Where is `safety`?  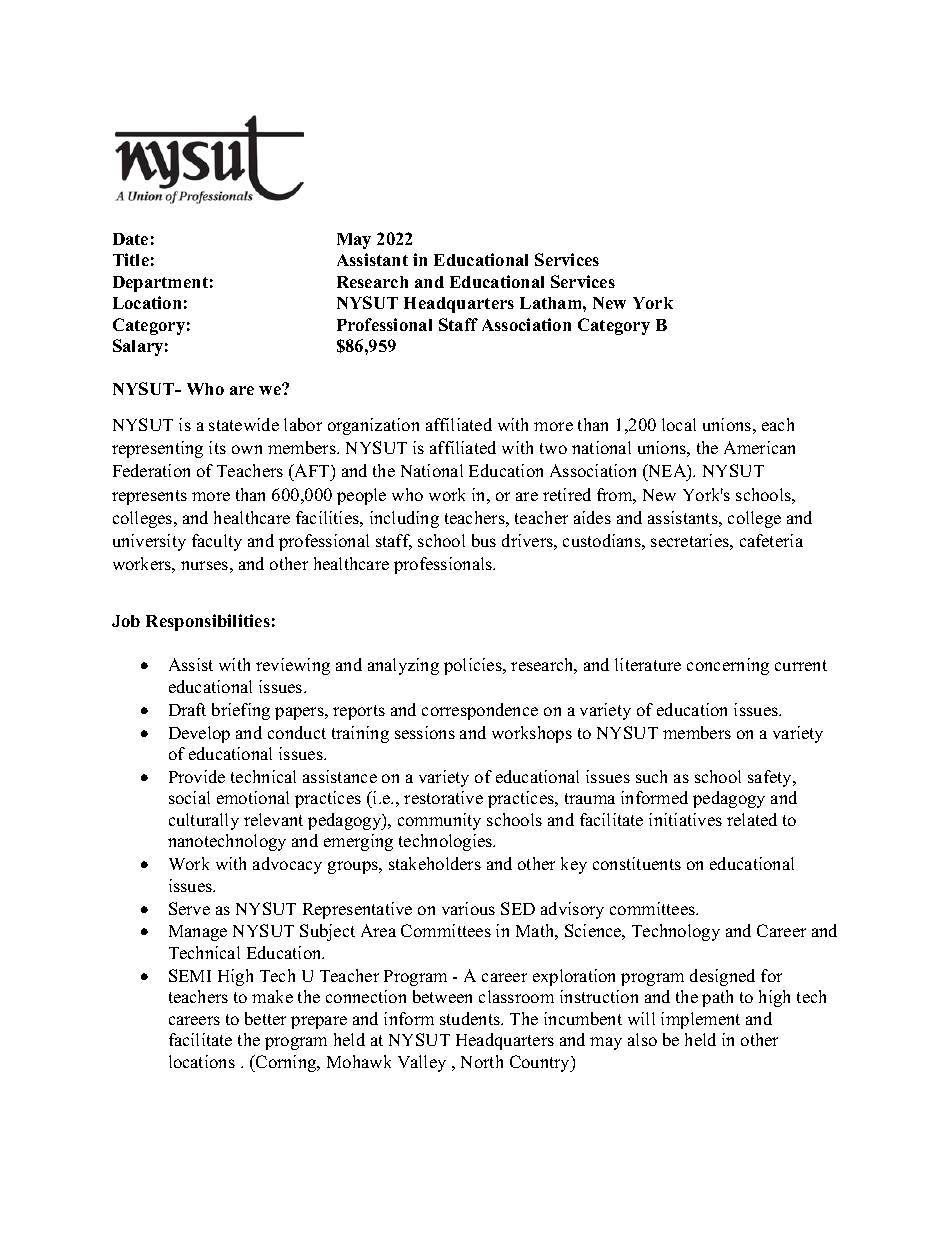 safety is located at coordinates (771, 778).
